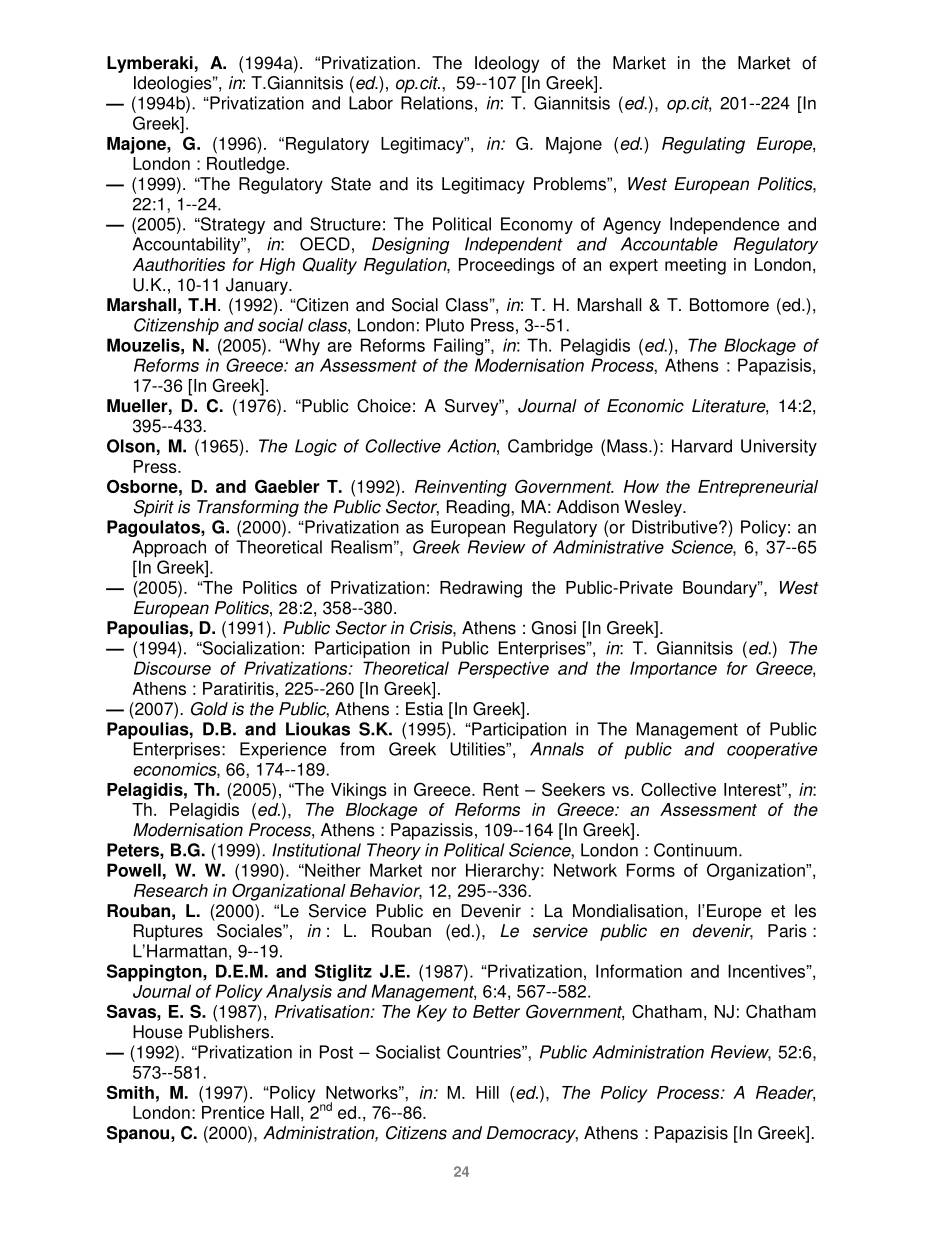 Image resolution: width=952 pixels, height=1233 pixels. Describe the element at coordinates (487, 1092) in the screenshot. I see `Hill` at that location.
